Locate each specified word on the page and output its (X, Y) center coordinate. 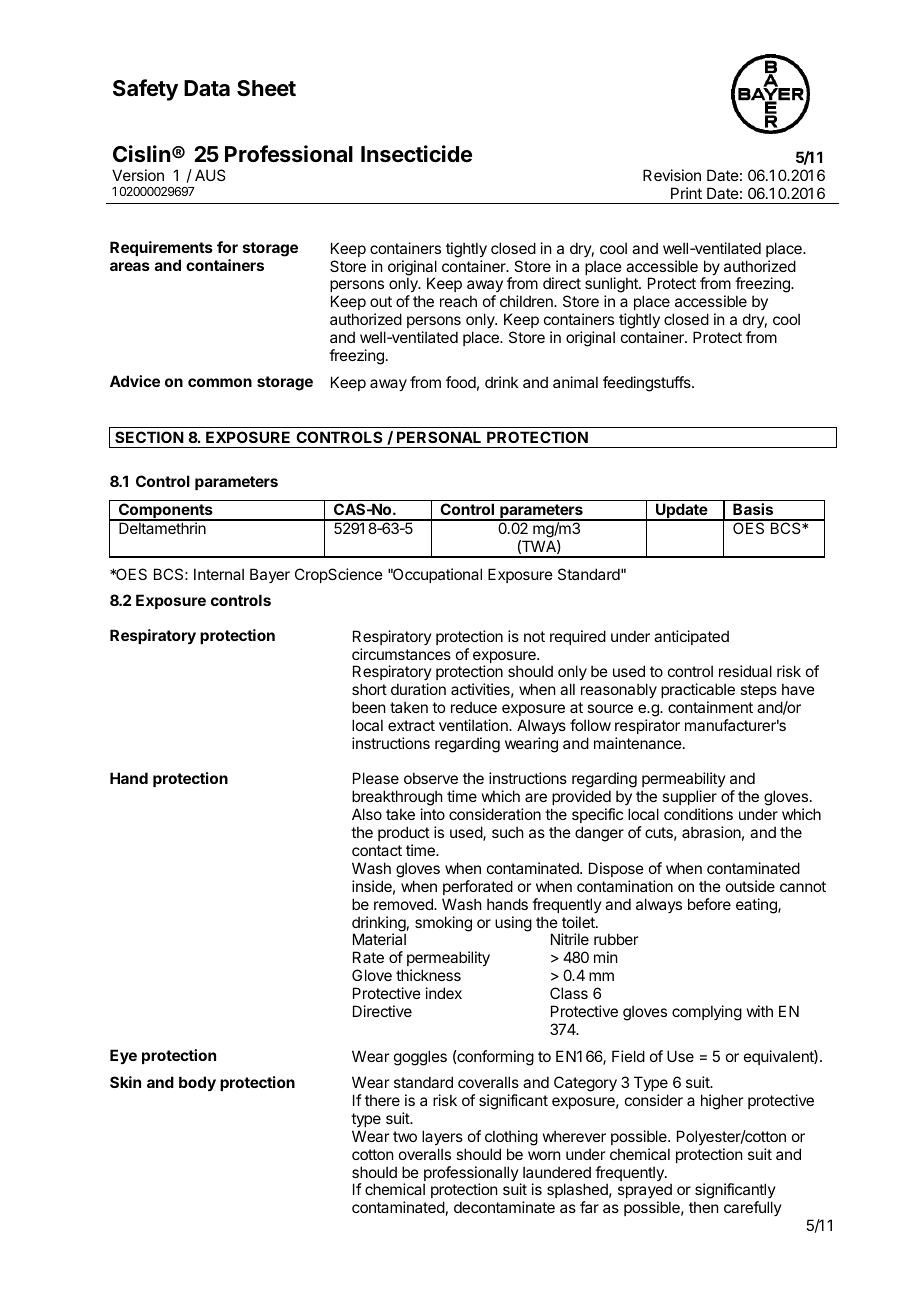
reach (458, 301)
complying (707, 1013)
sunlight (612, 286)
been (368, 707)
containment (710, 707)
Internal (219, 574)
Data (207, 88)
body (197, 1083)
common (220, 382)
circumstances (401, 654)
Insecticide (416, 154)
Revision (672, 175)
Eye (123, 1056)
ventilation (474, 725)
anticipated (691, 637)
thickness (428, 975)
